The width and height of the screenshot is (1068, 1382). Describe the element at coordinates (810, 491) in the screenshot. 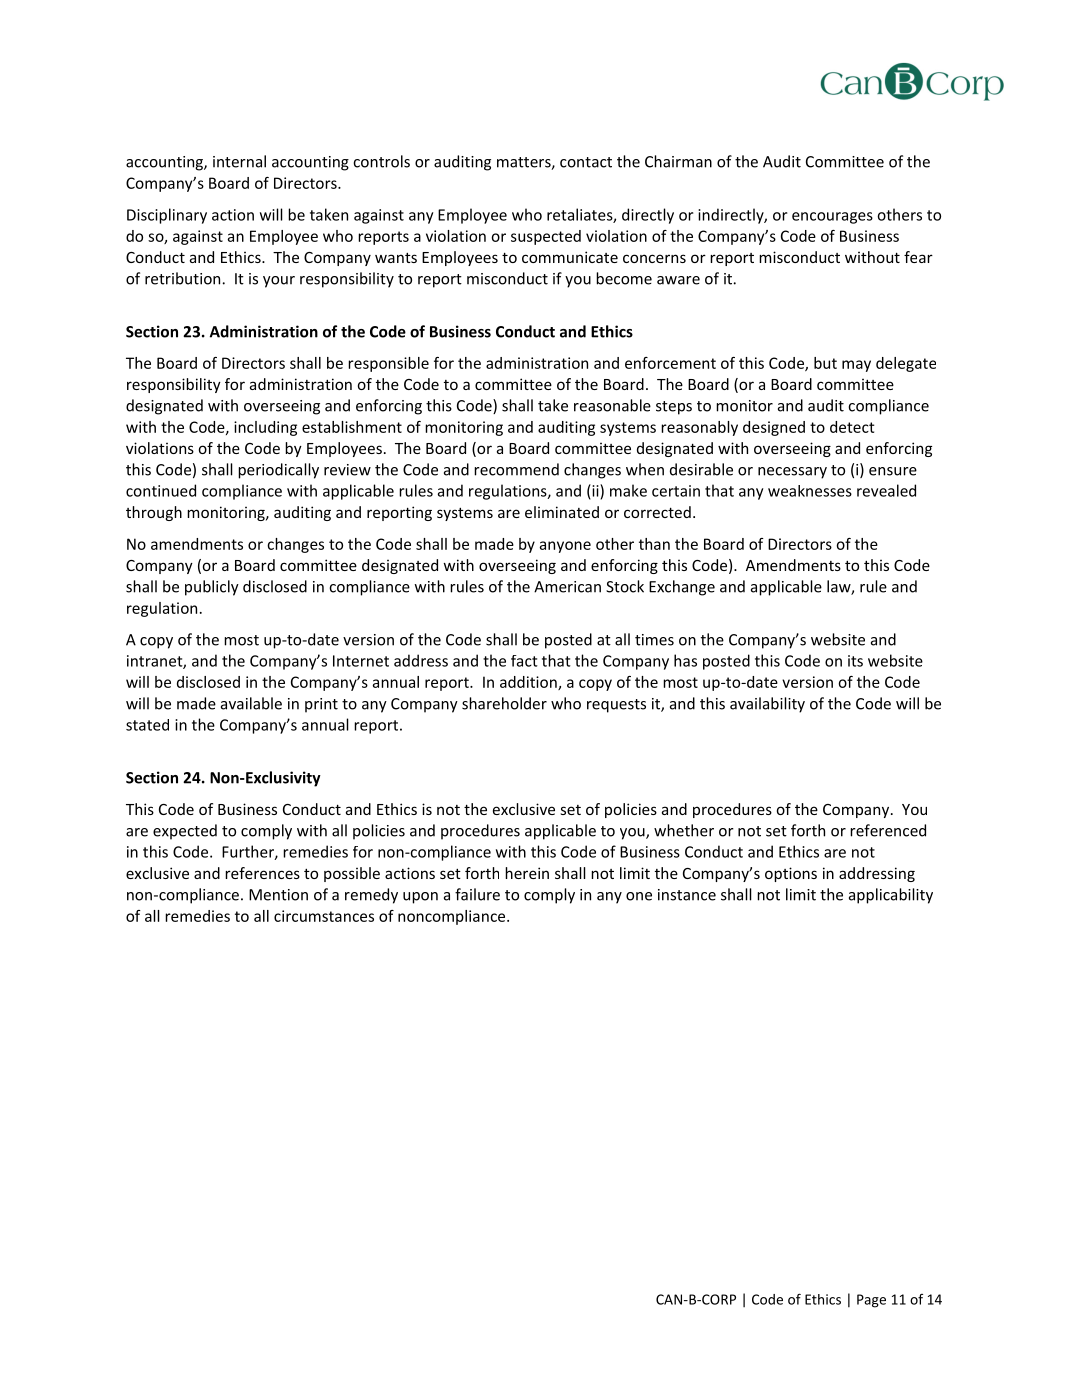

I see `weaknesses` at that location.
